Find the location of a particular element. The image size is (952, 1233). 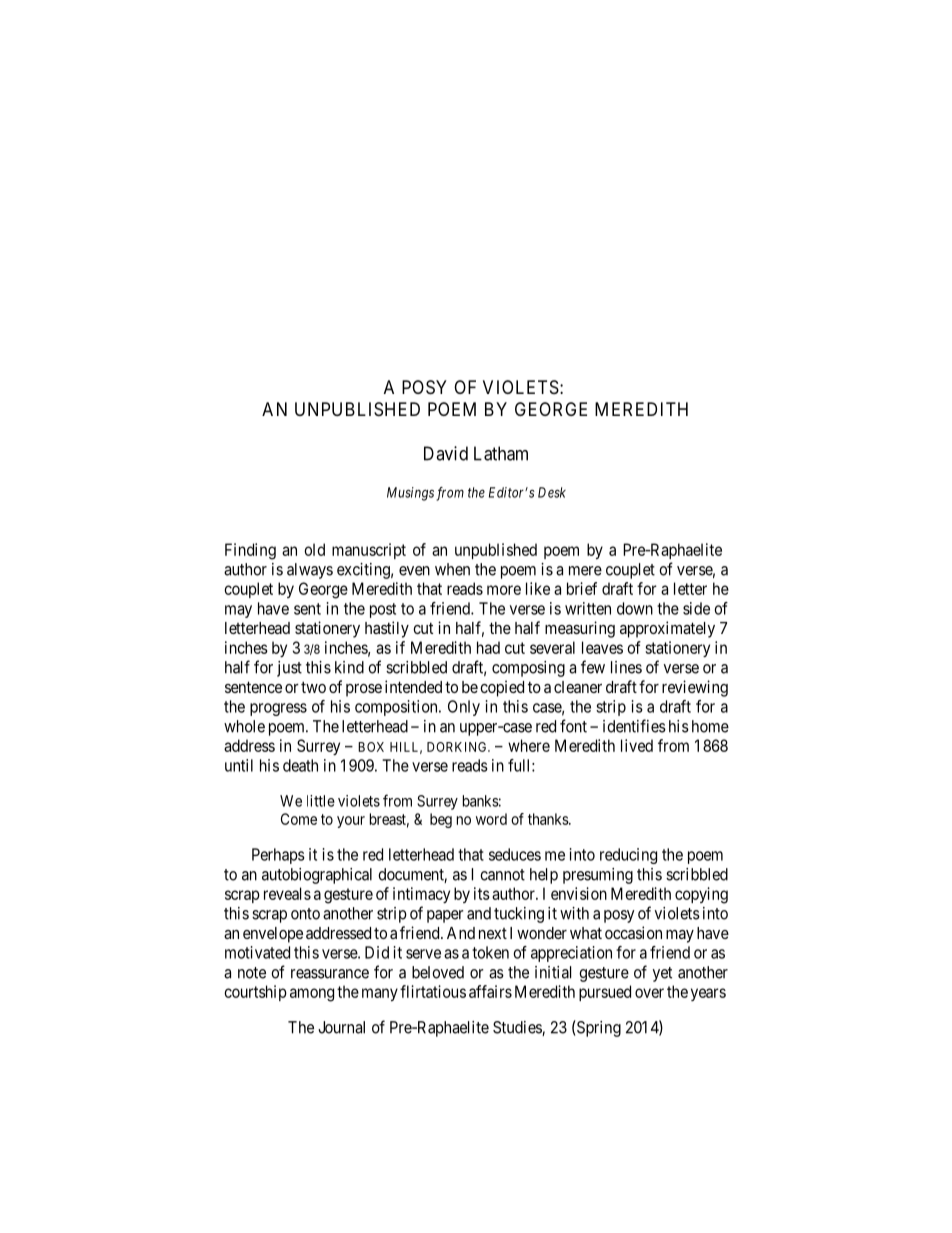

Desk is located at coordinates (552, 492).
